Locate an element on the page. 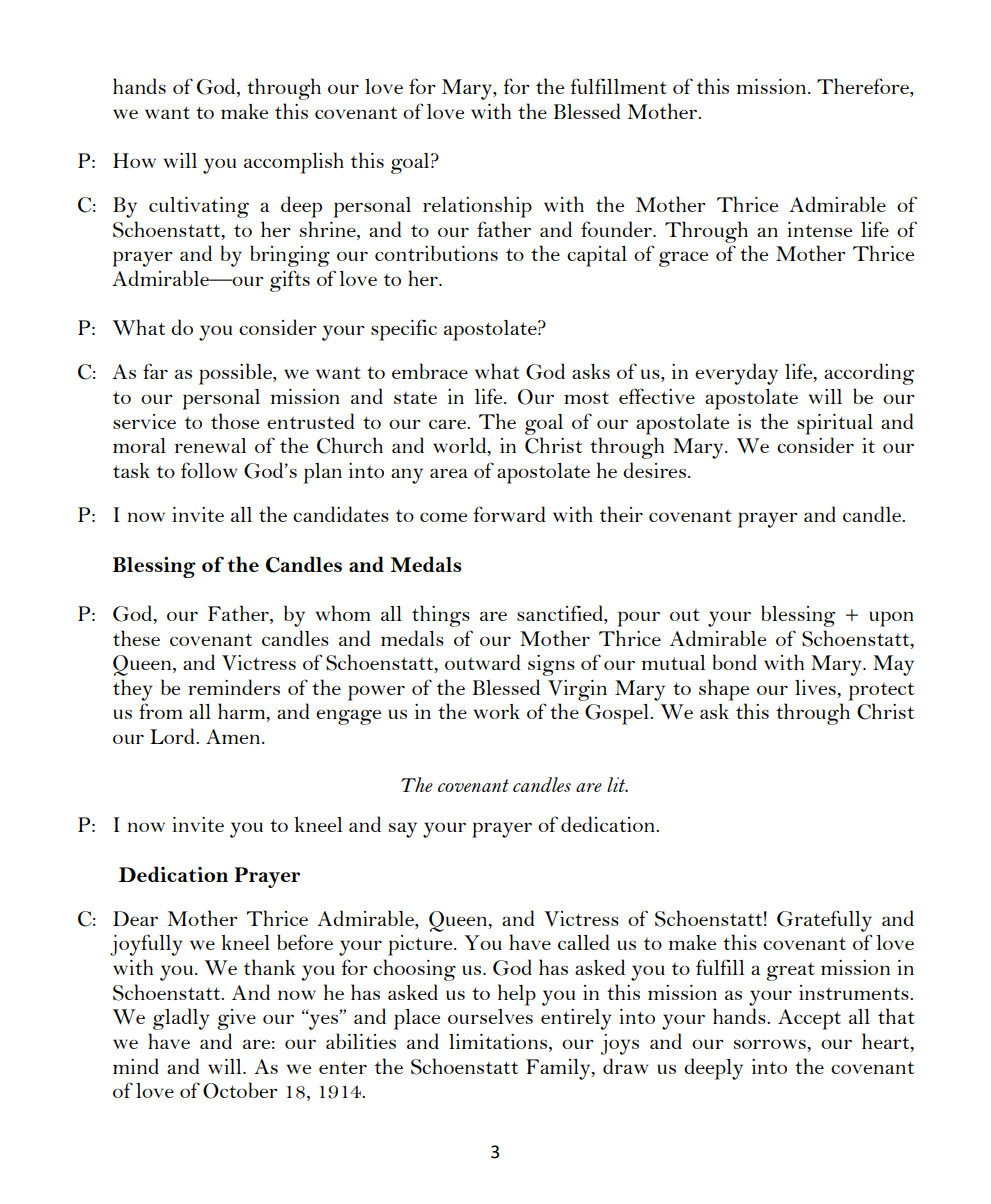  October is located at coordinates (240, 1090).
